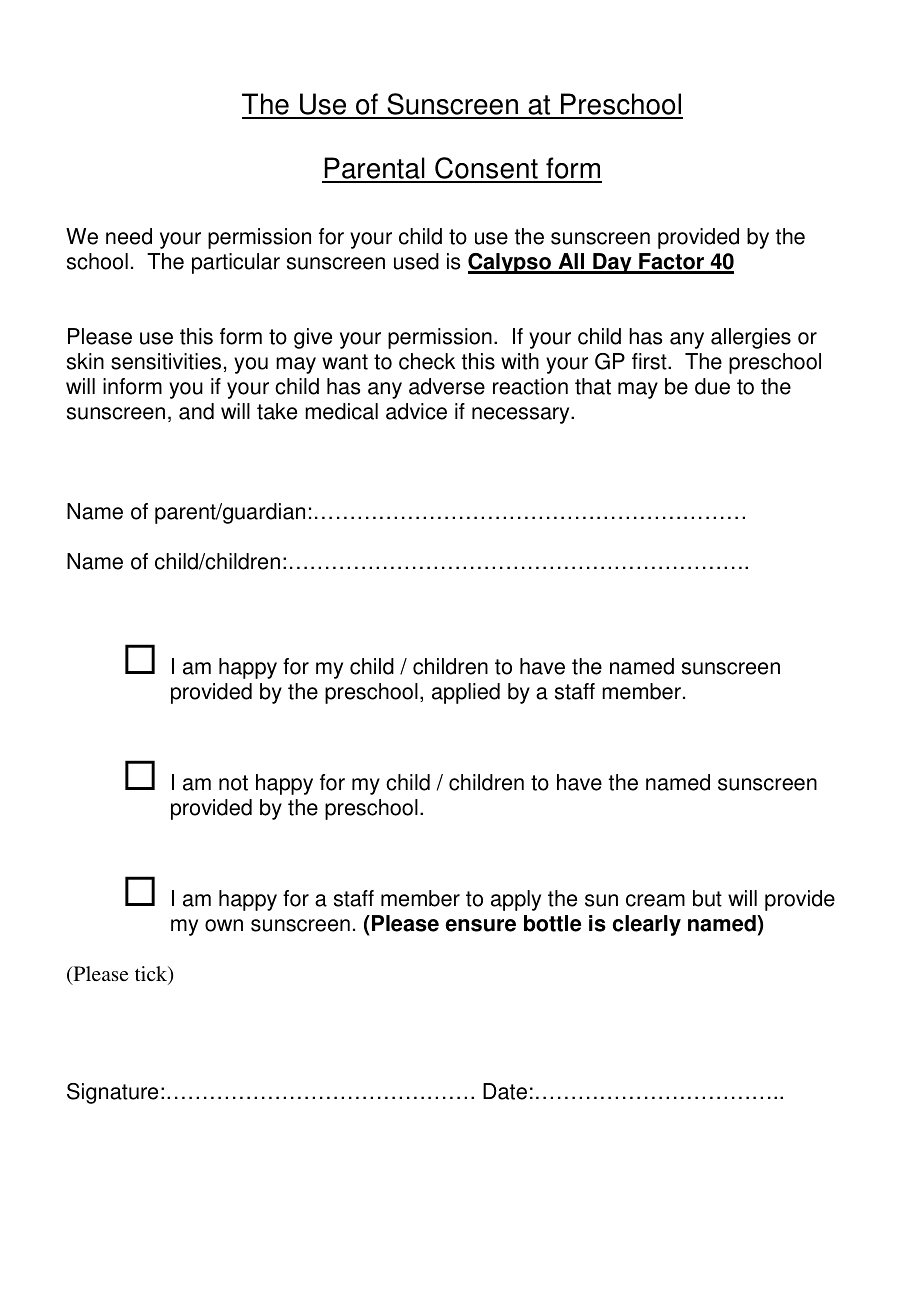 The image size is (924, 1308). What do you see at coordinates (129, 236) in the screenshot?
I see `need` at bounding box center [129, 236].
